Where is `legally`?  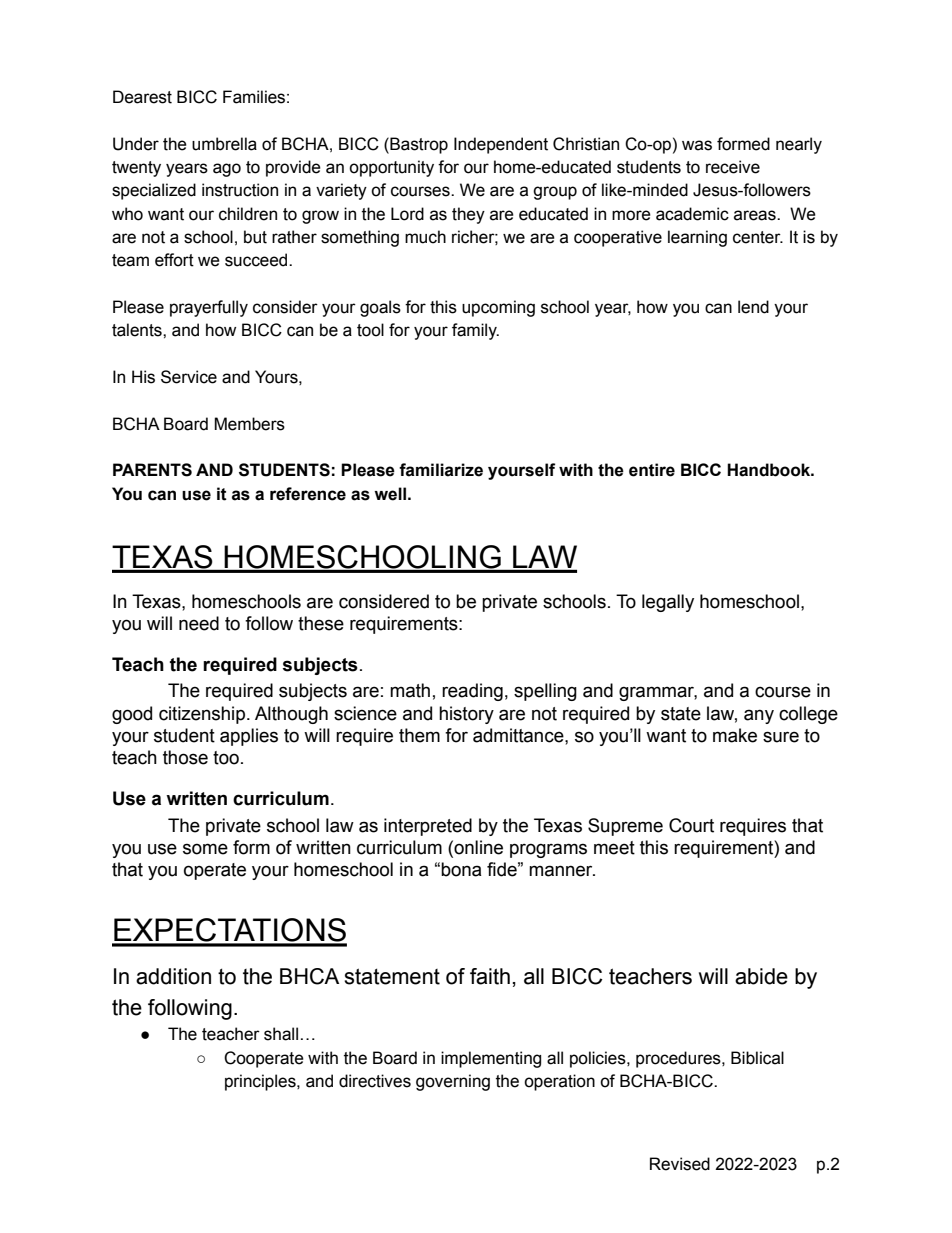
legally is located at coordinates (668, 603).
